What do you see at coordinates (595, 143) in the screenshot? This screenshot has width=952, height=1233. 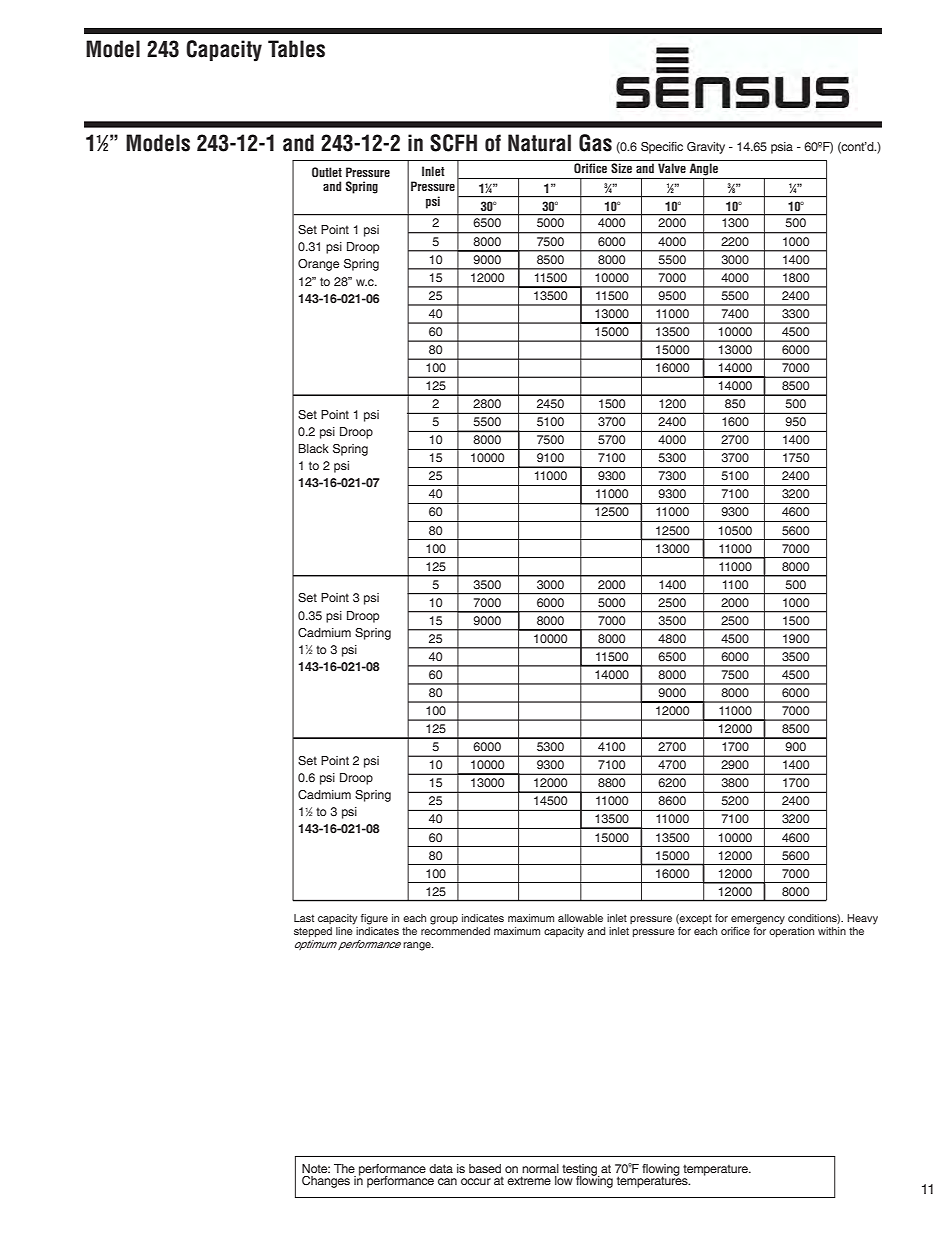 I see `Gas` at bounding box center [595, 143].
